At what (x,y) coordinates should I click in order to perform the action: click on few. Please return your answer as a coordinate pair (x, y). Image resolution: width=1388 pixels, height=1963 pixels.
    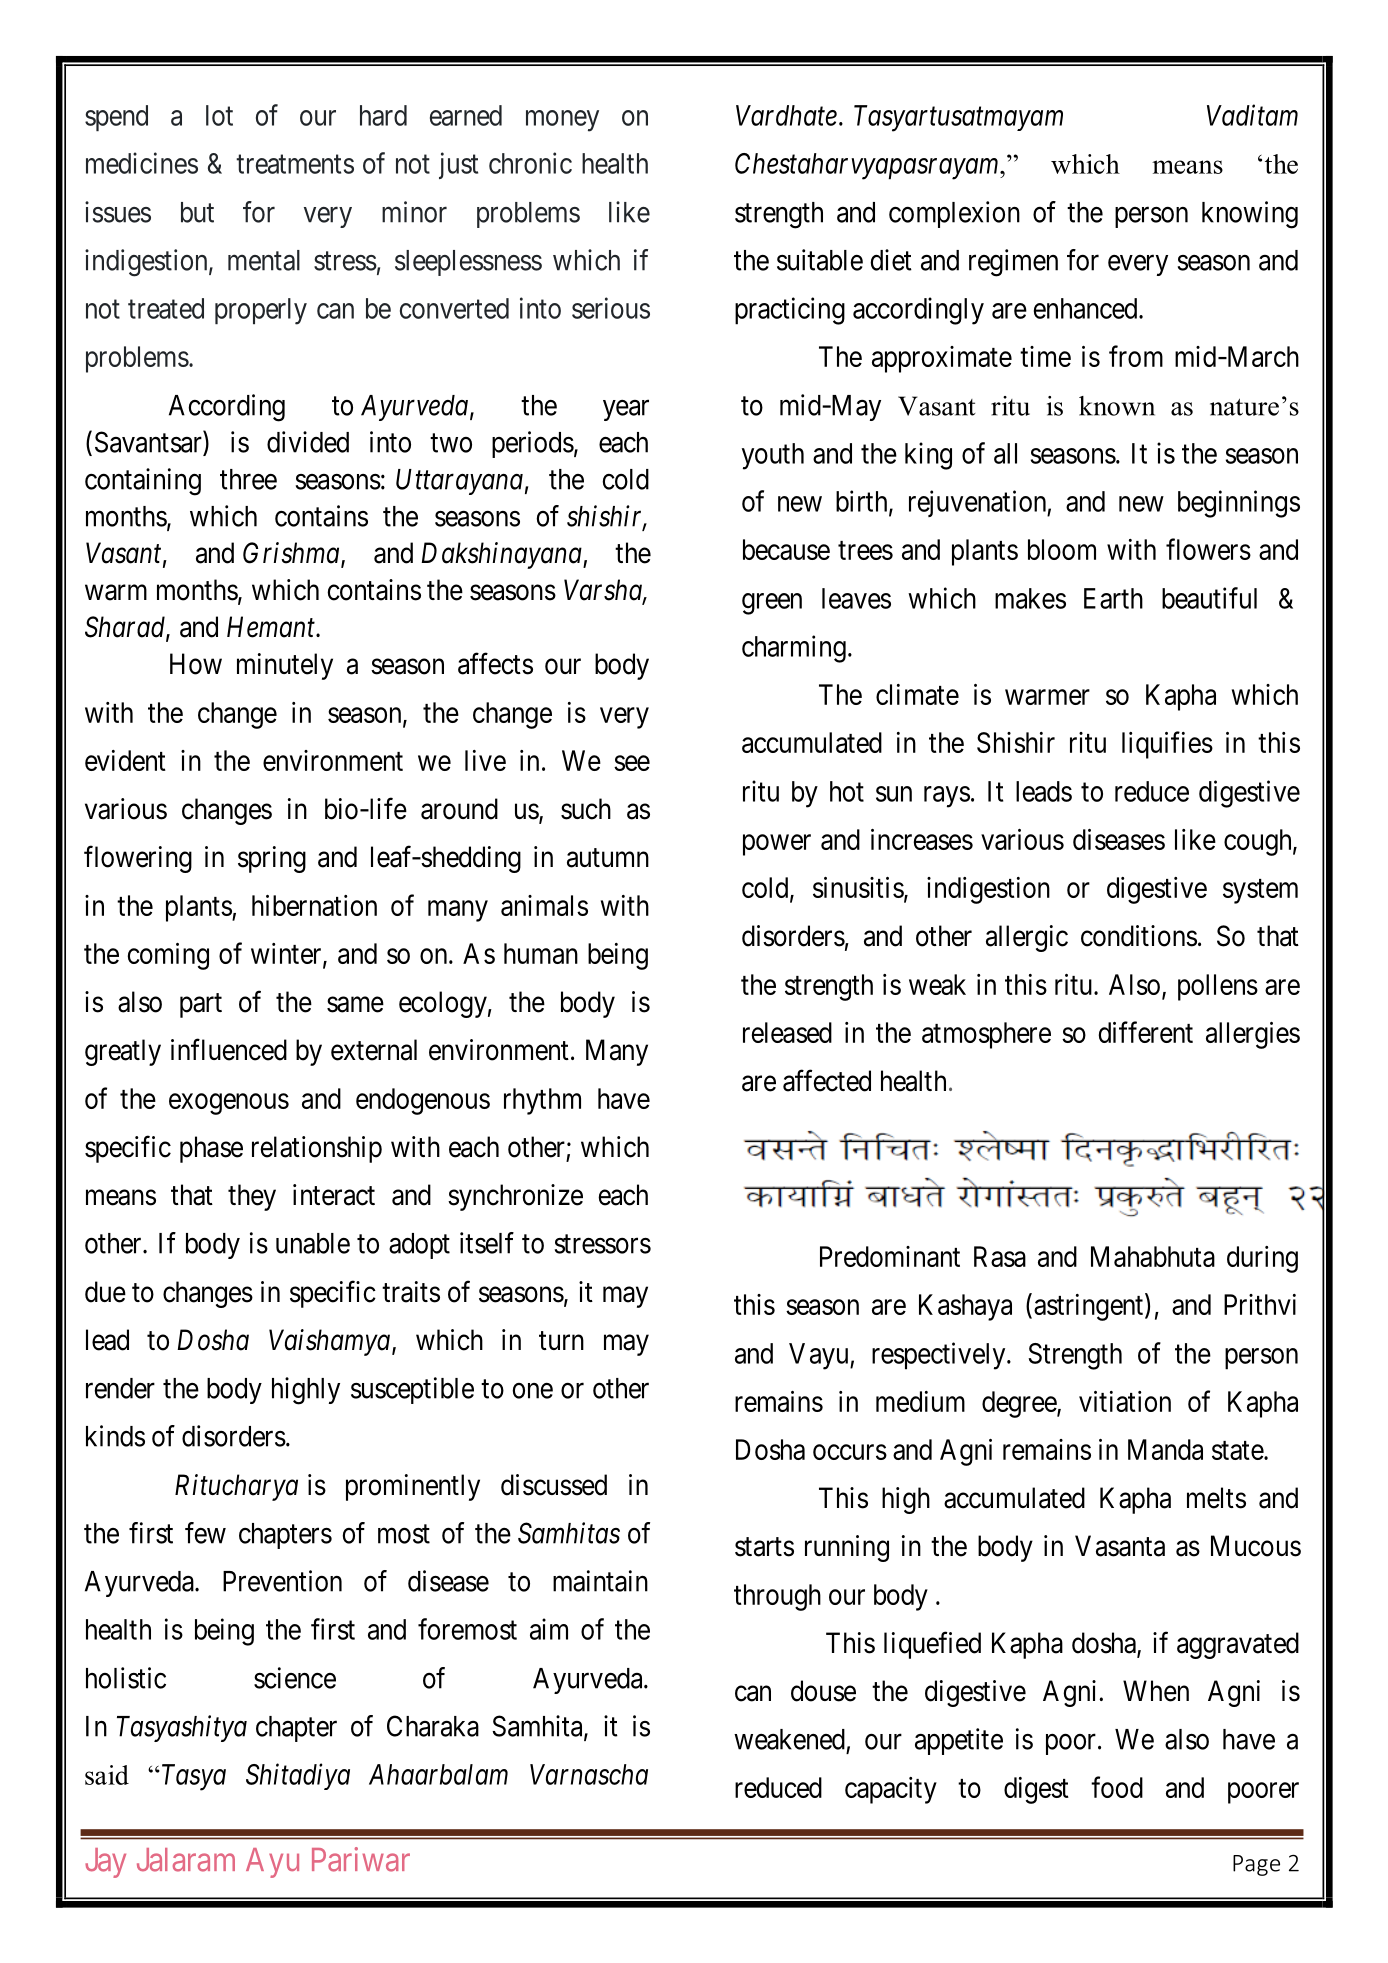
    Looking at the image, I should click on (205, 1533).
